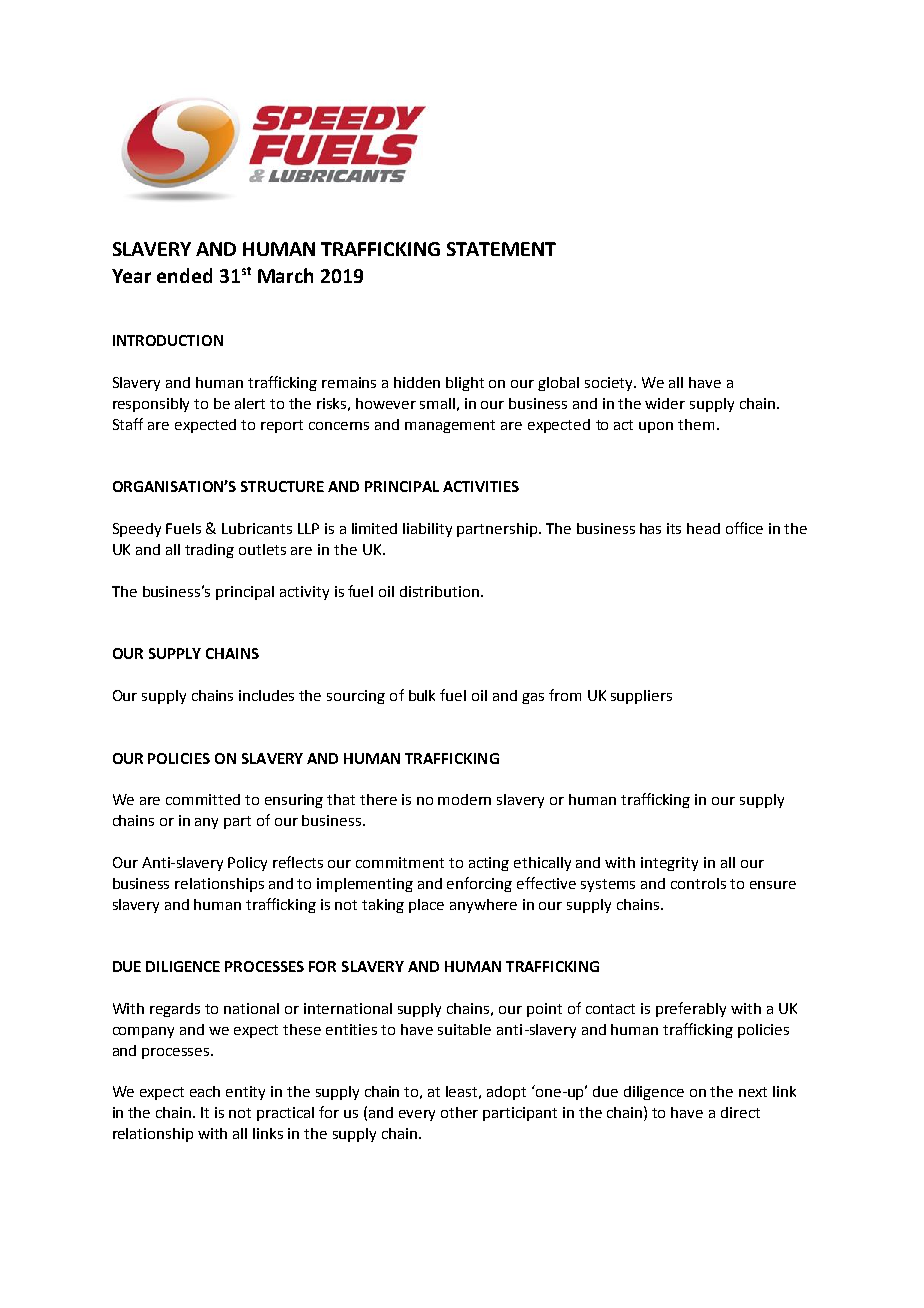 This image has height=1308, width=924. I want to click on modern, so click(464, 799).
